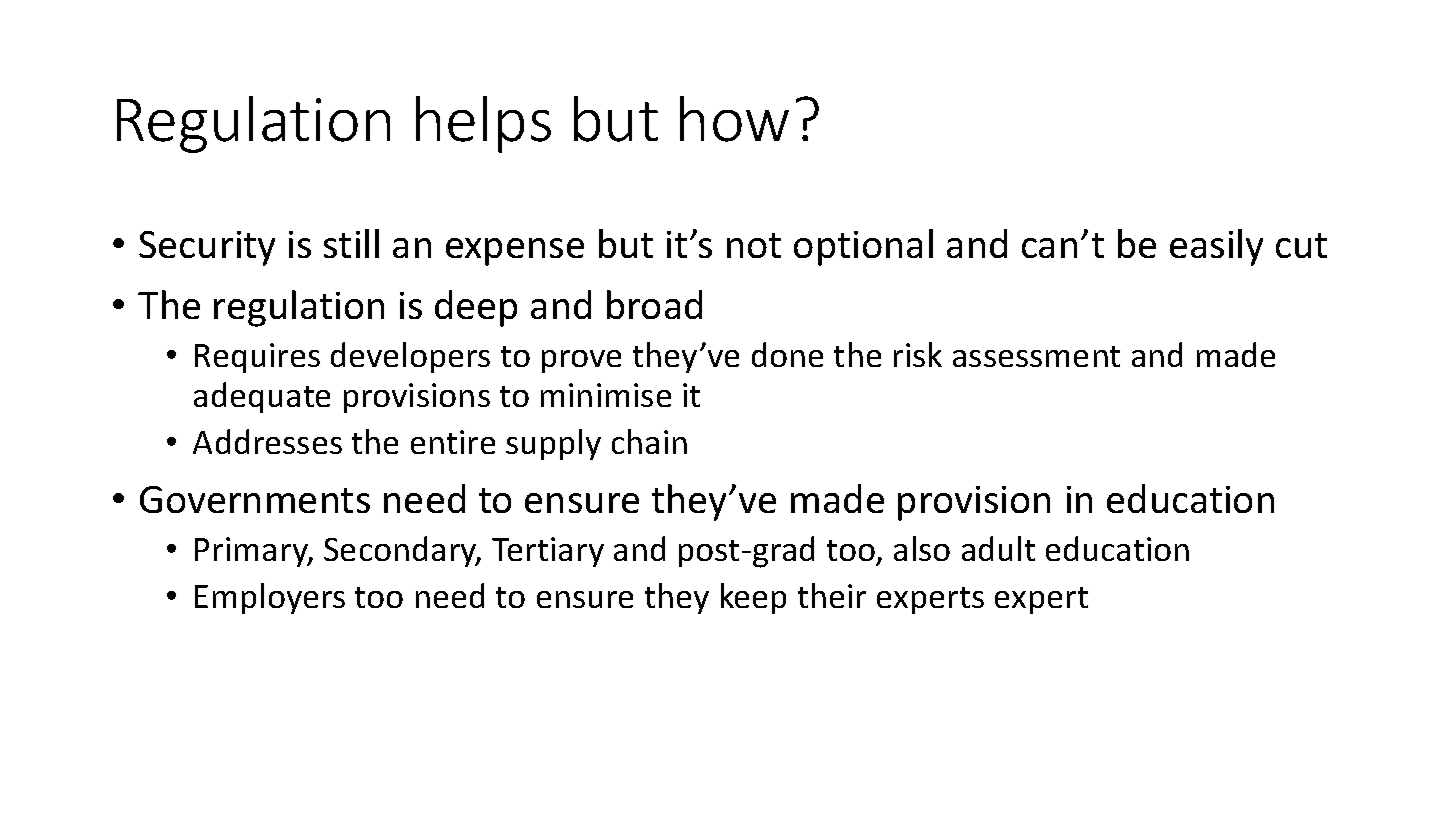 This screenshot has width=1456, height=819. What do you see at coordinates (351, 243) in the screenshot?
I see `still` at bounding box center [351, 243].
